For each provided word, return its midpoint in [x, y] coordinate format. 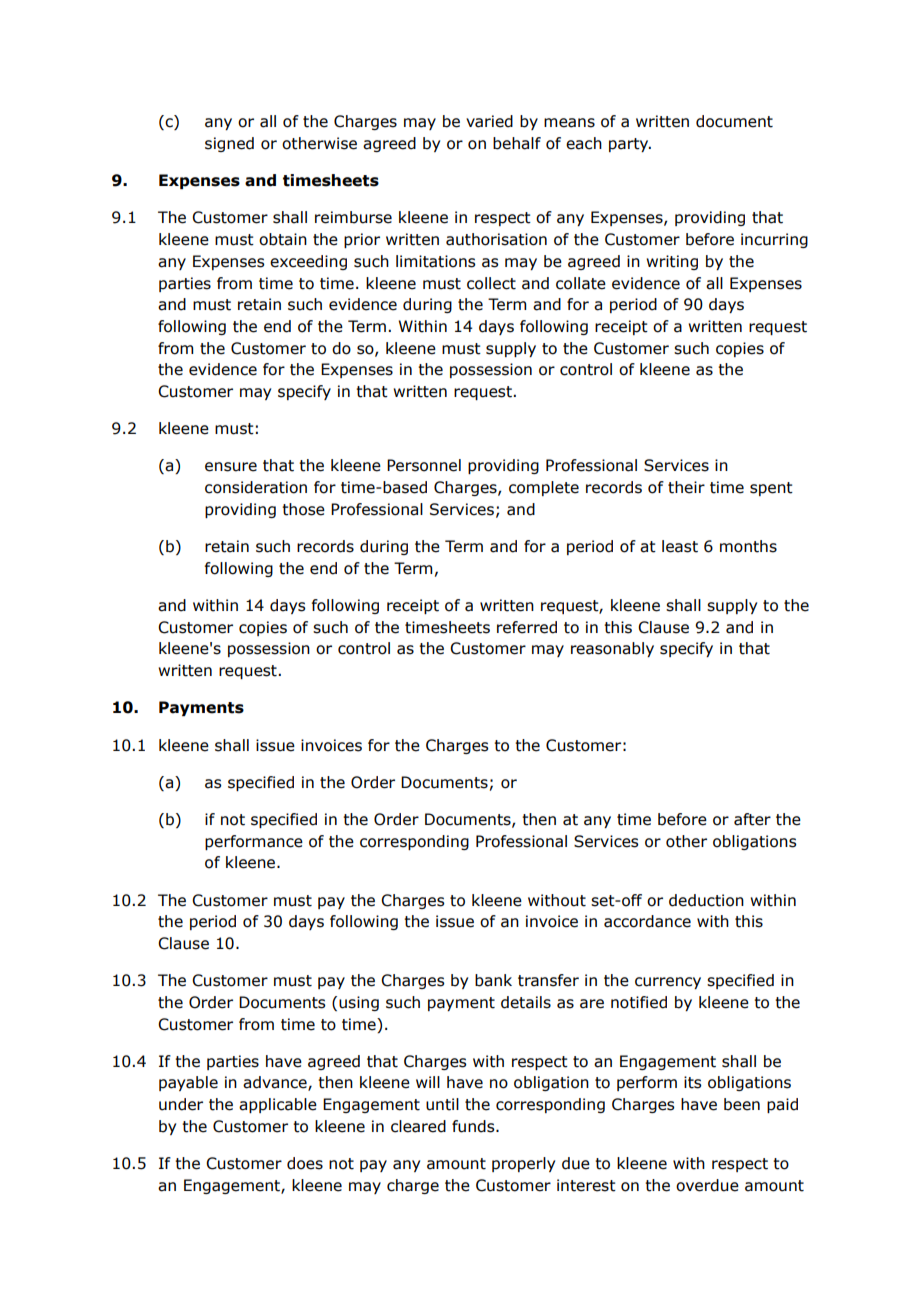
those [303, 509]
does [305, 1163]
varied [489, 121]
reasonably [612, 649]
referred [527, 627]
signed [229, 144]
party [630, 145]
